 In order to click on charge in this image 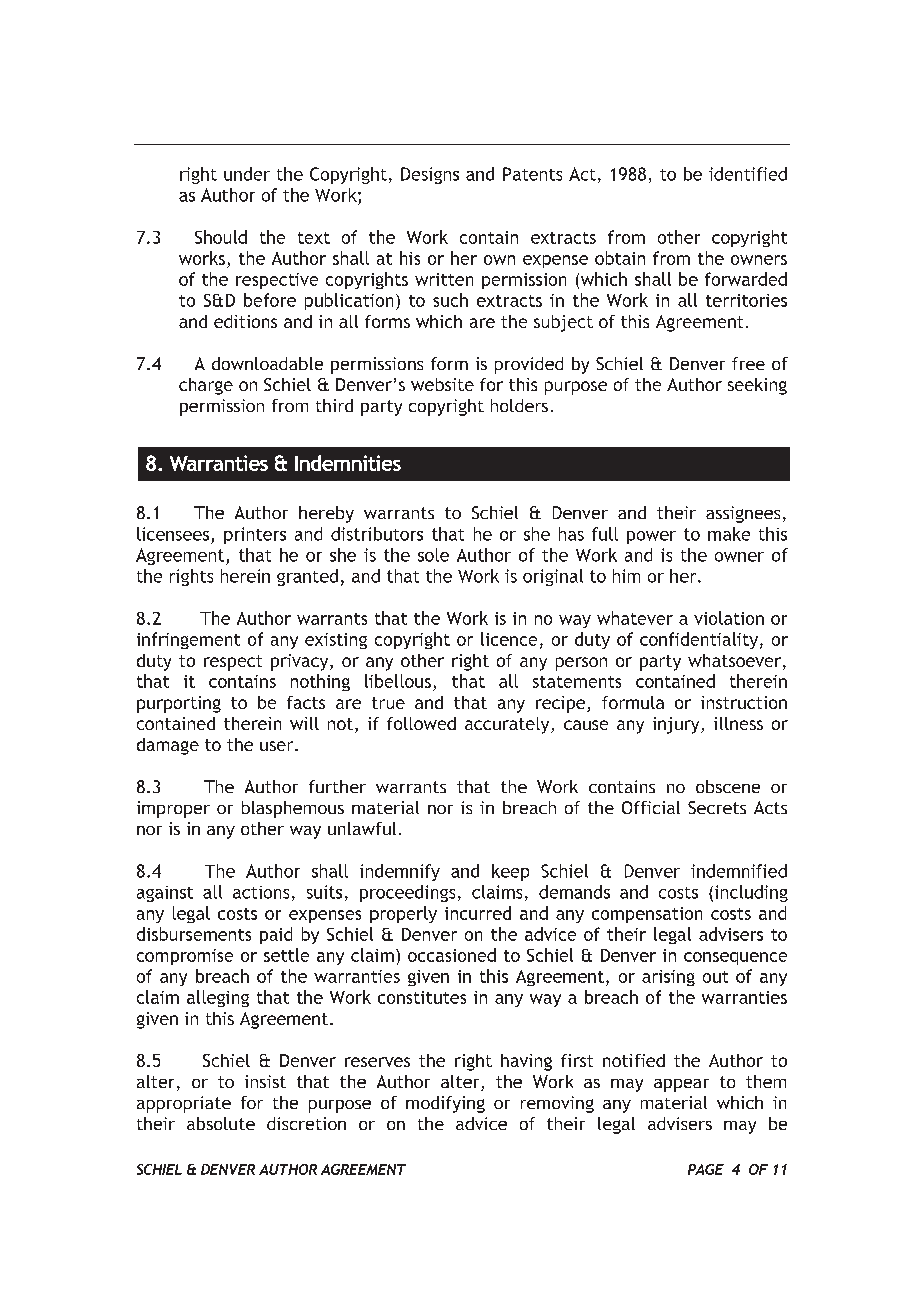, I will do `click(206, 386)`.
